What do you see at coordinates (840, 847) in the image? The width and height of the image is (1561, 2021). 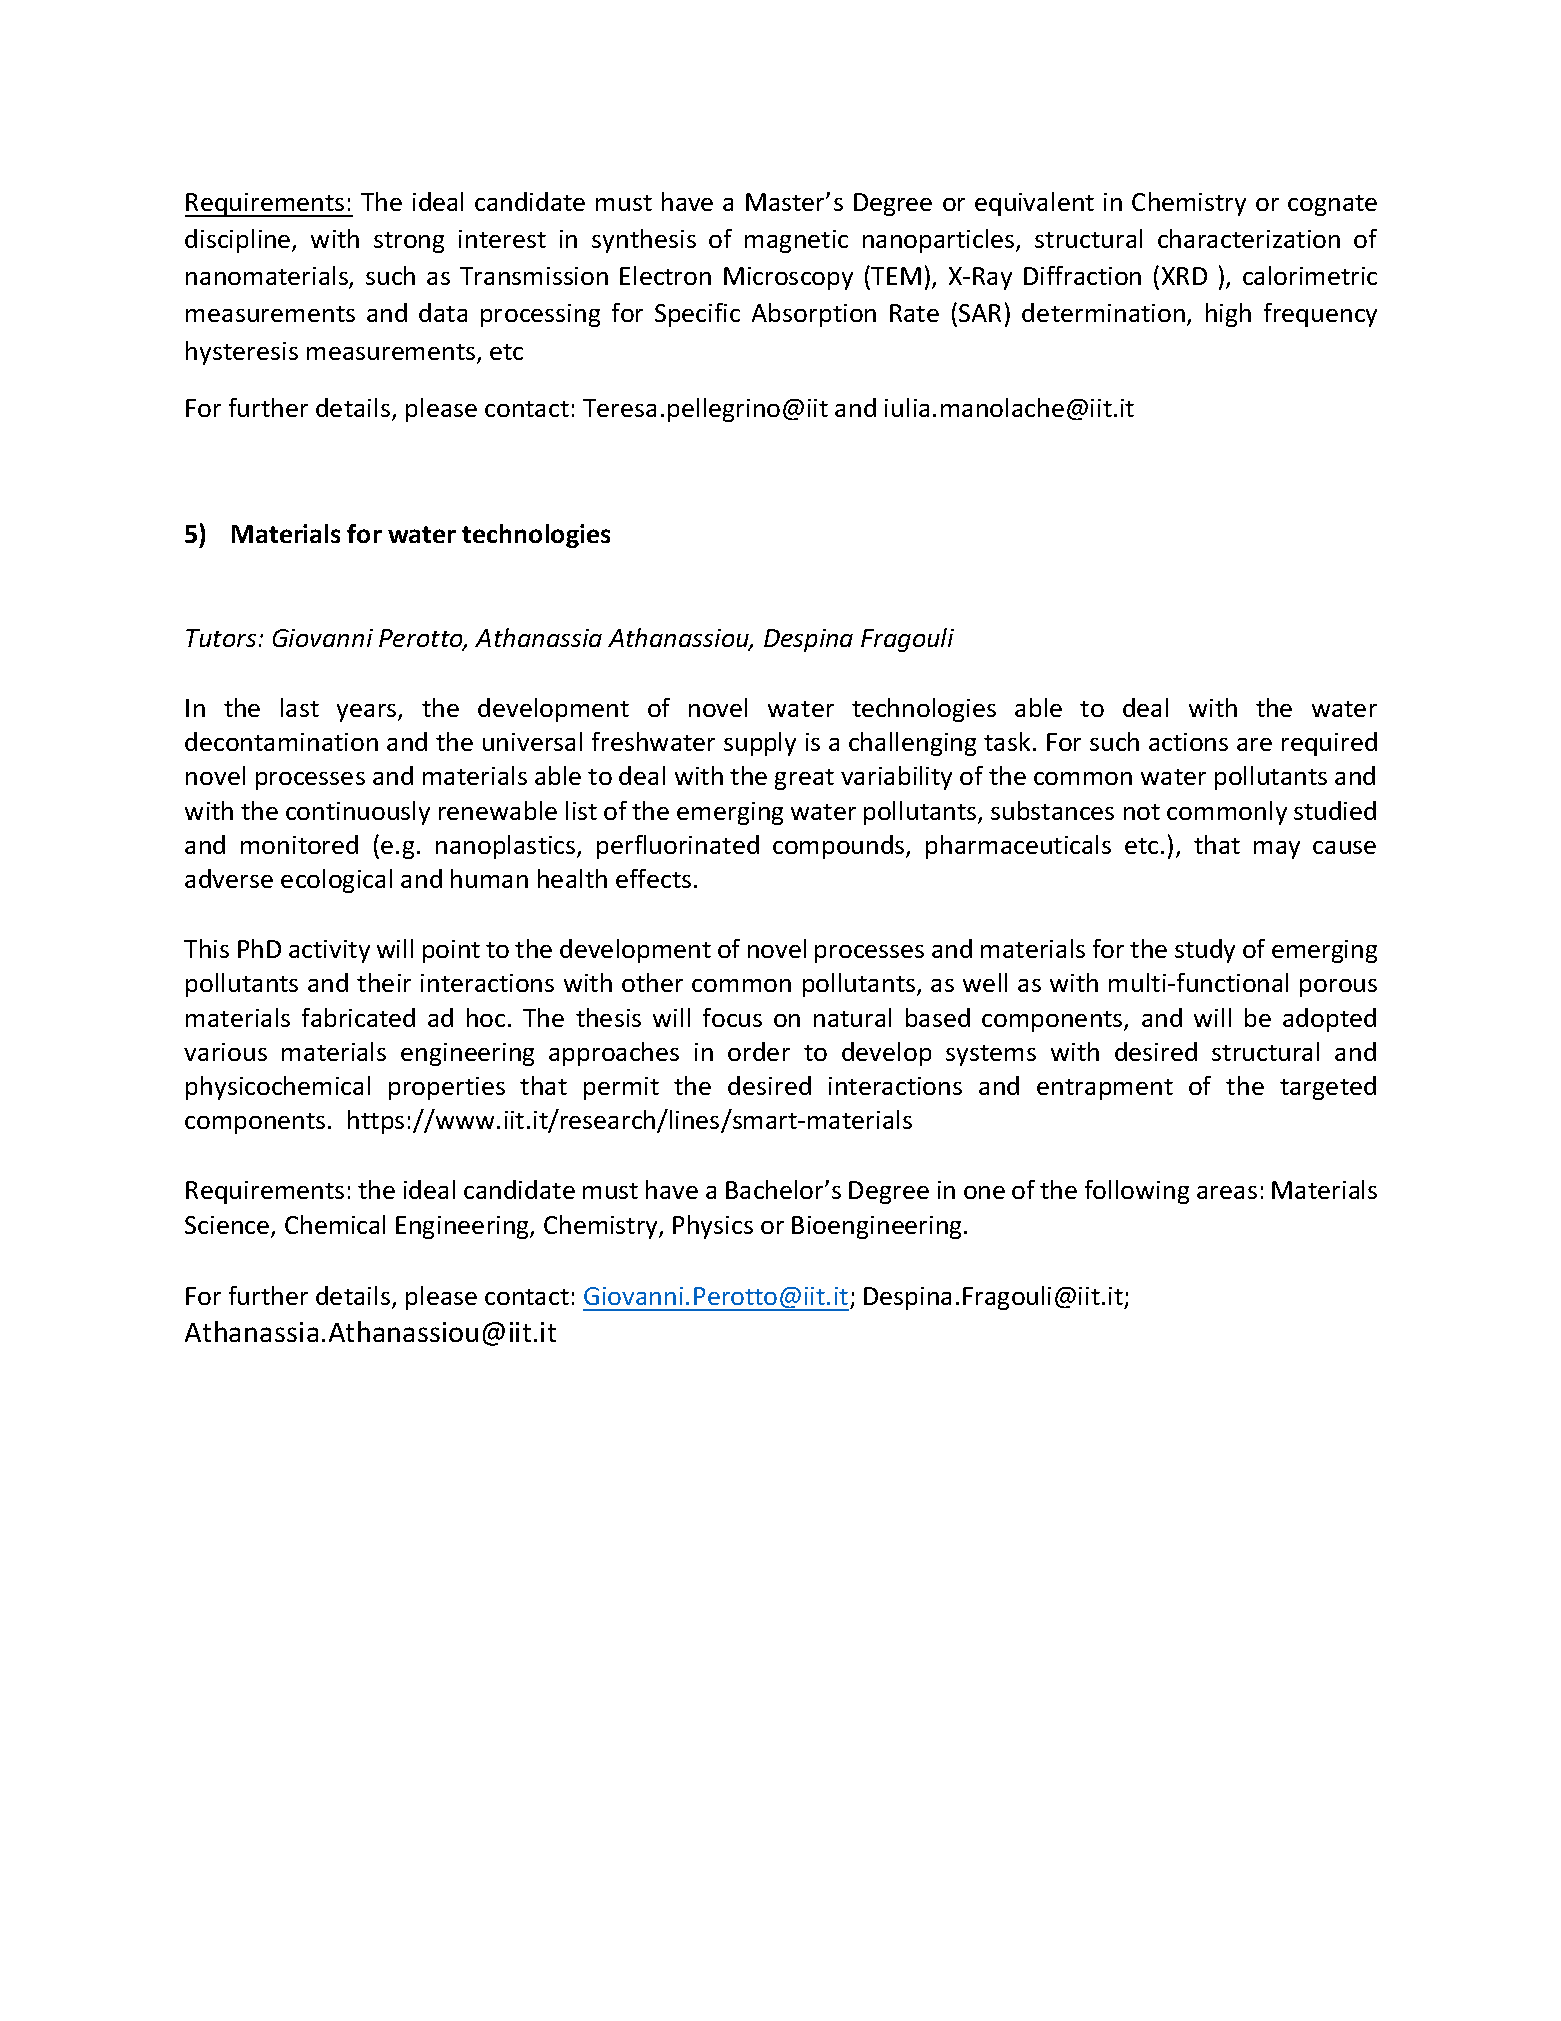 I see `compounds` at bounding box center [840, 847].
